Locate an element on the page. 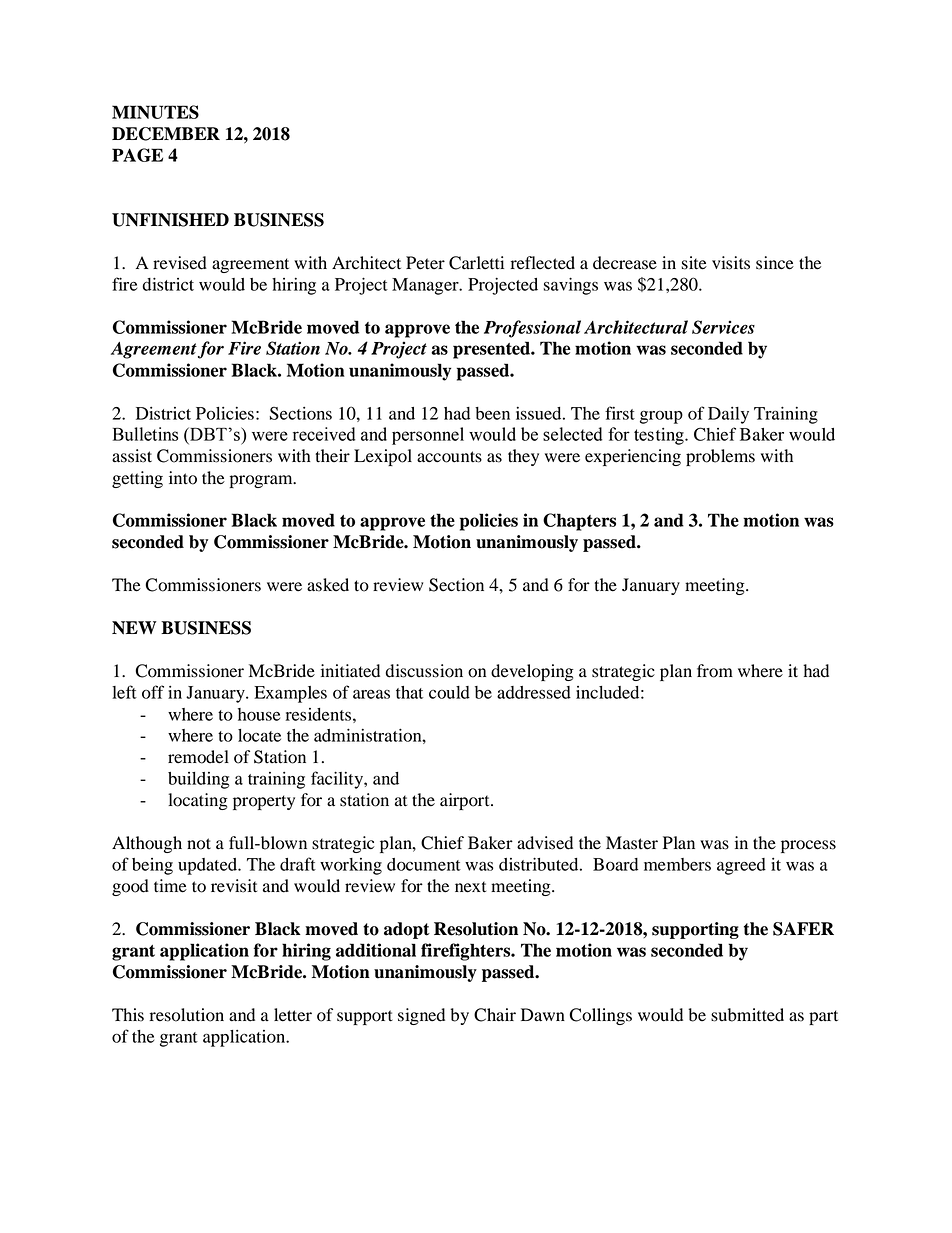 The width and height of the page is (952, 1233). Peter is located at coordinates (425, 263).
